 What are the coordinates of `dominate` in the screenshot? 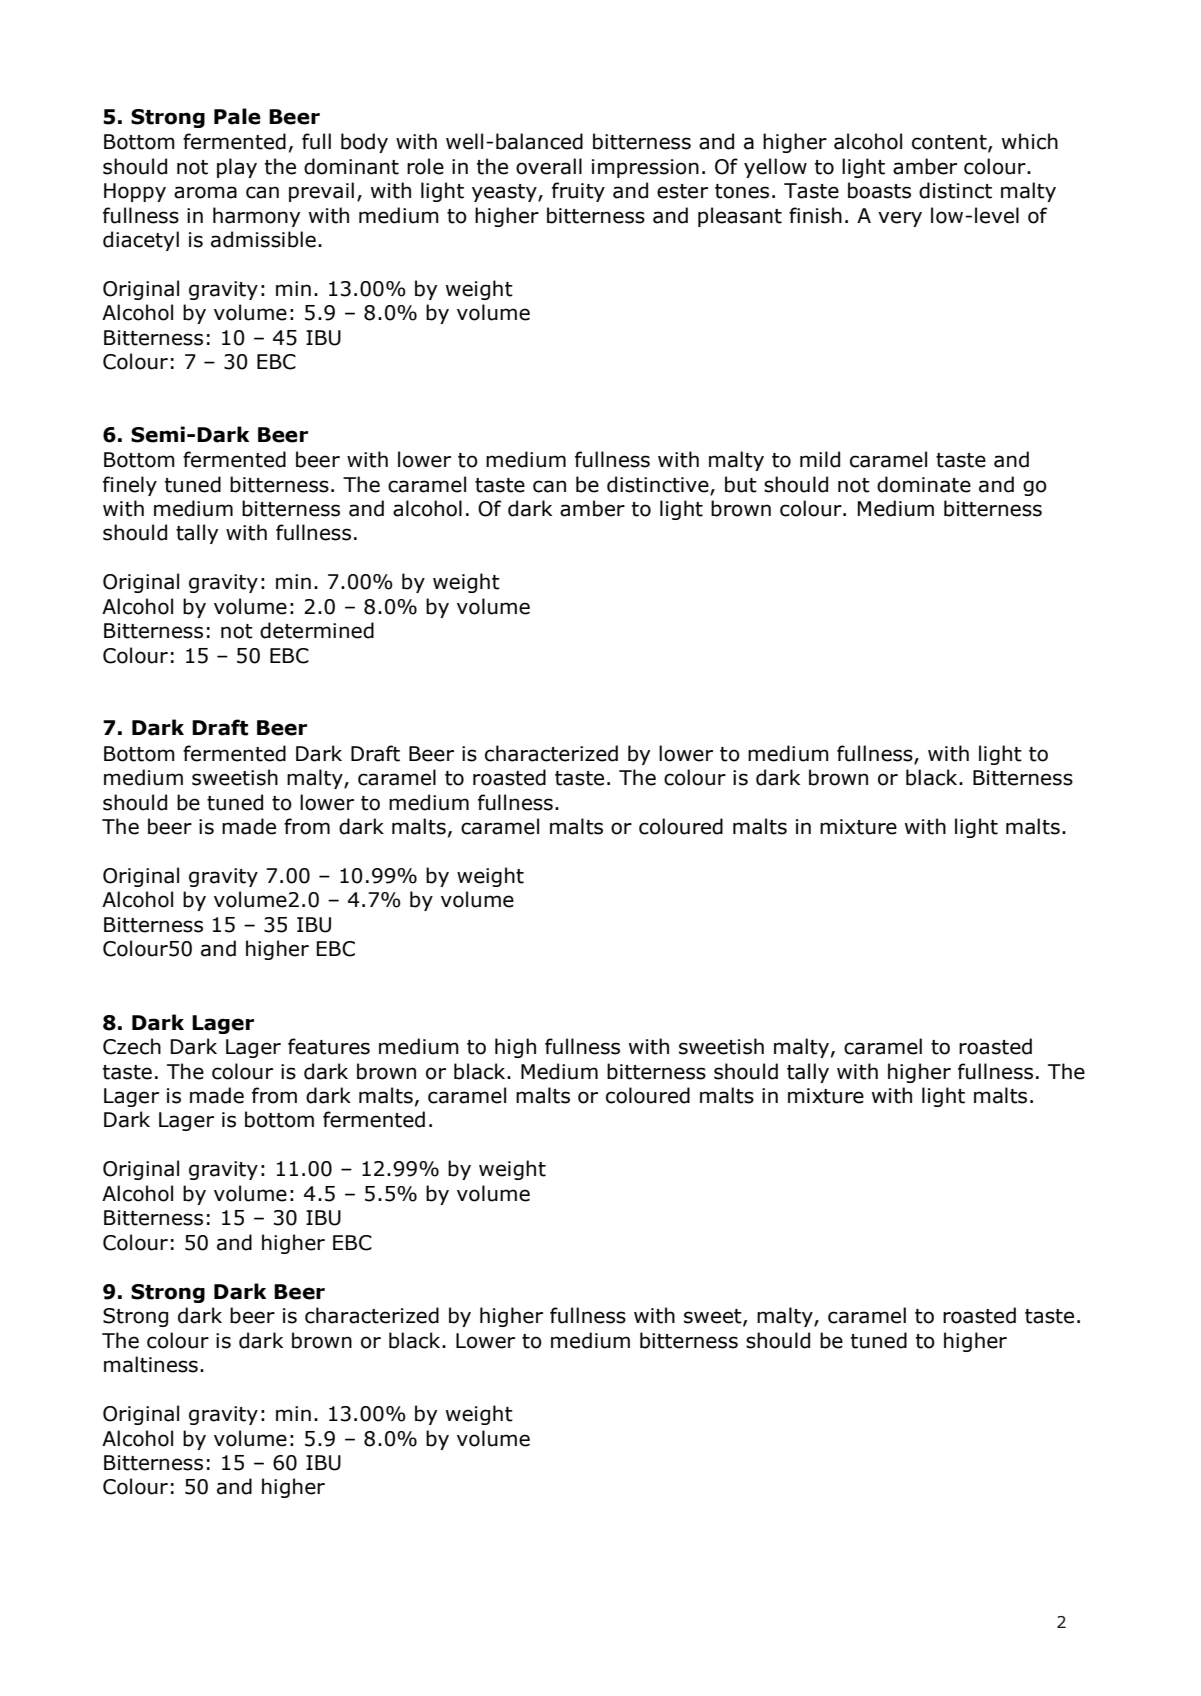 It's located at (924, 484).
